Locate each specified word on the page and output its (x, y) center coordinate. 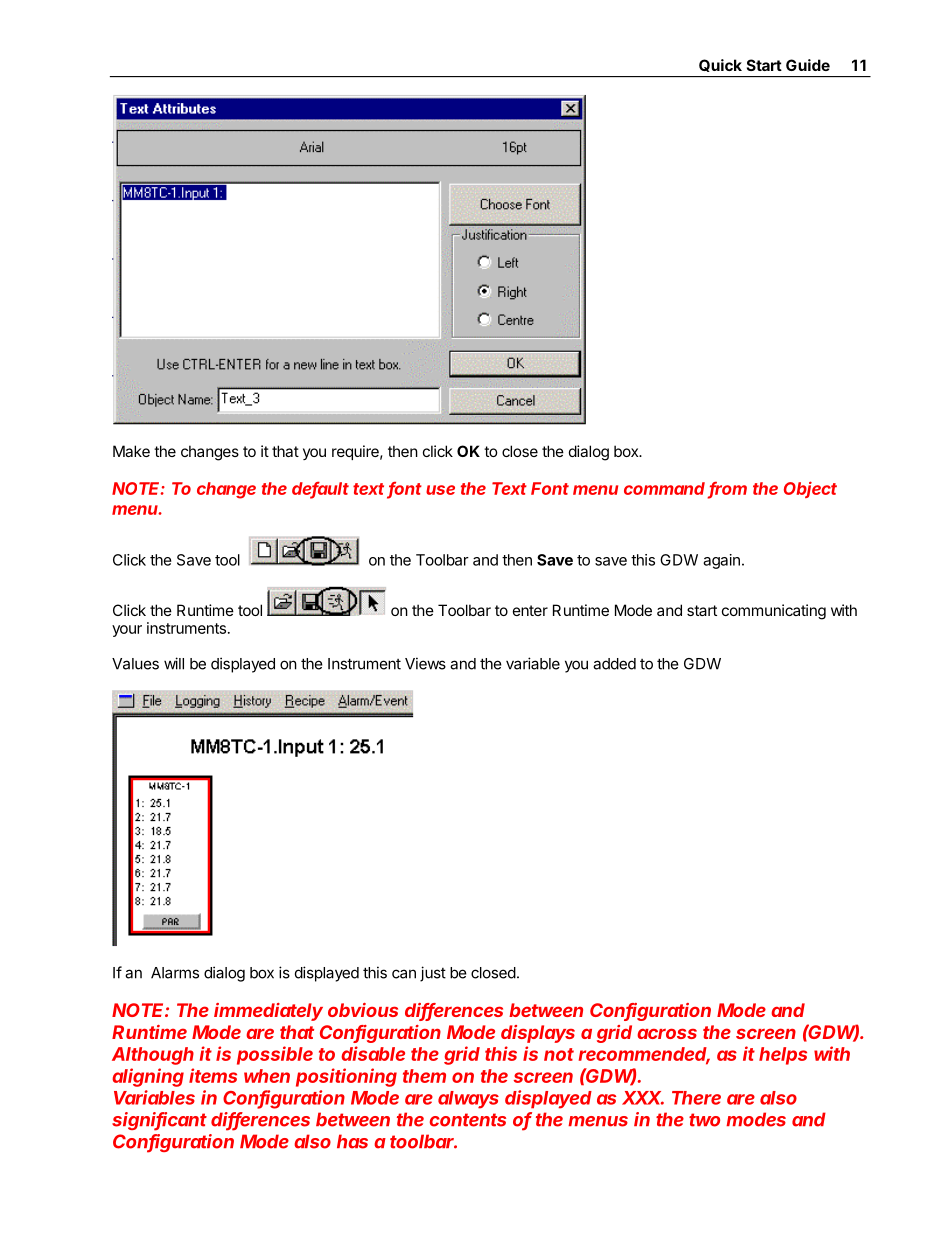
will (174, 663)
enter (530, 610)
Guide (808, 65)
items (213, 1075)
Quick (720, 65)
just (433, 974)
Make (131, 451)
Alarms (175, 973)
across (667, 1033)
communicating (774, 612)
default (320, 489)
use (440, 490)
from (727, 489)
